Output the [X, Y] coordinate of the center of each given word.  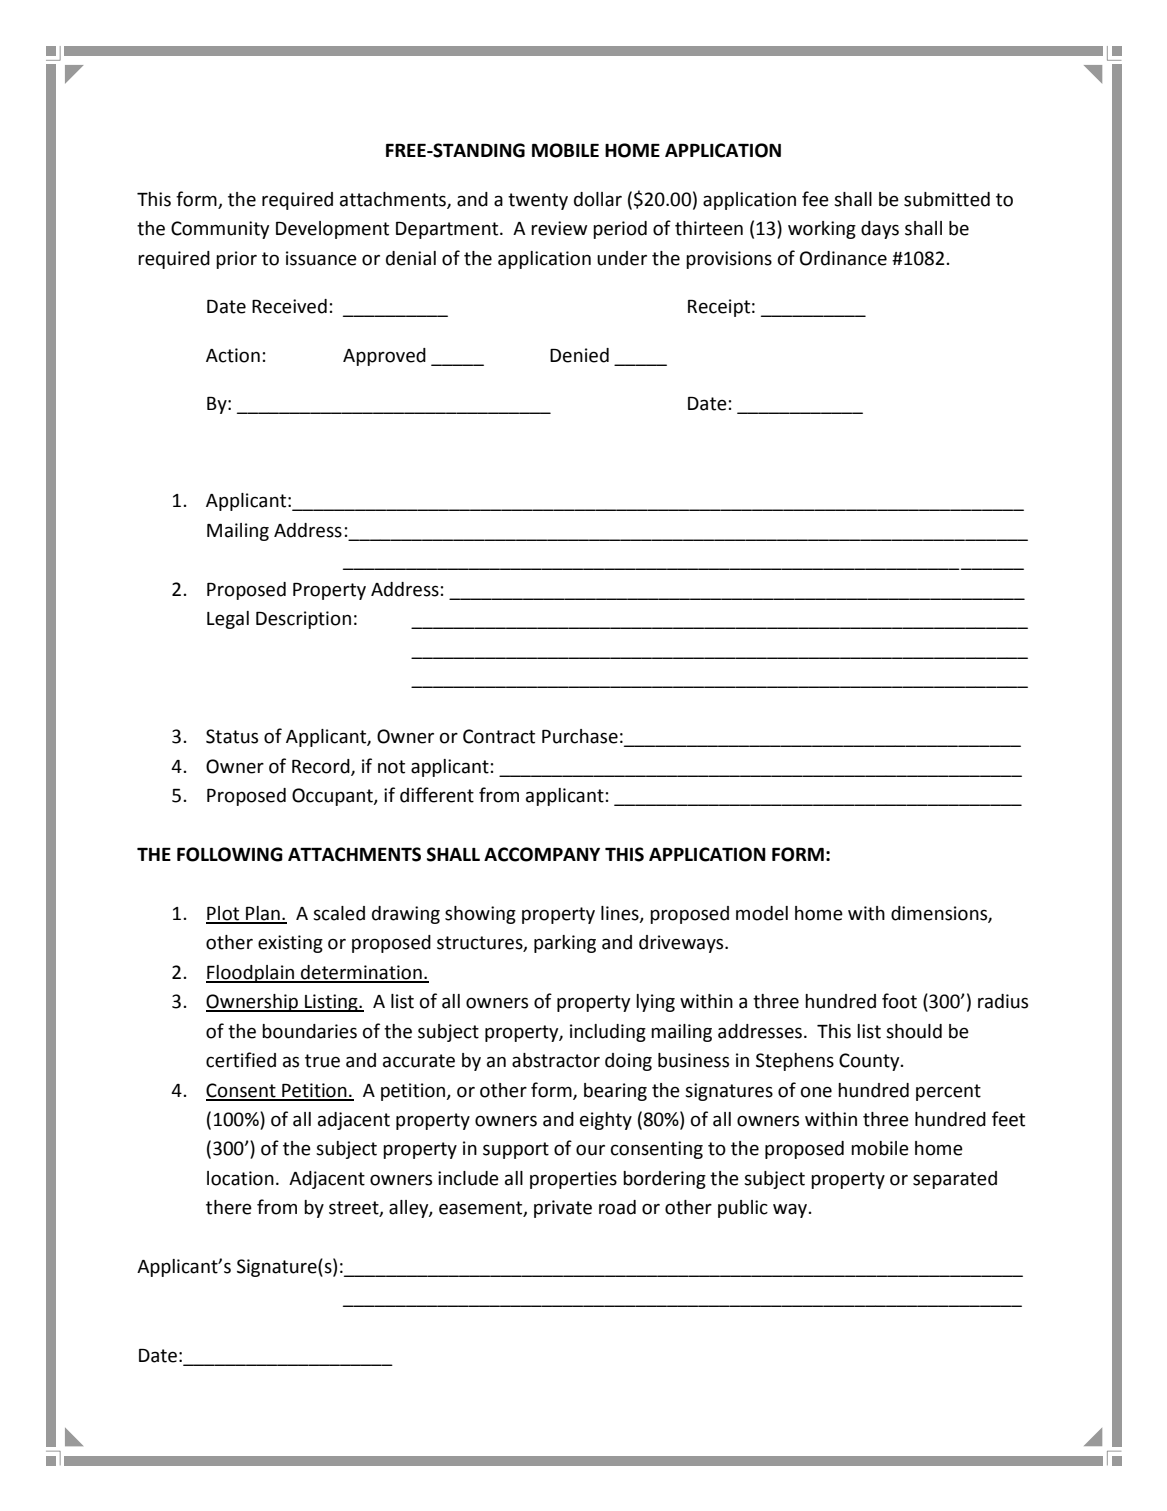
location [240, 1178]
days [880, 230]
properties [573, 1180]
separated [955, 1180]
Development [332, 230]
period [620, 230]
